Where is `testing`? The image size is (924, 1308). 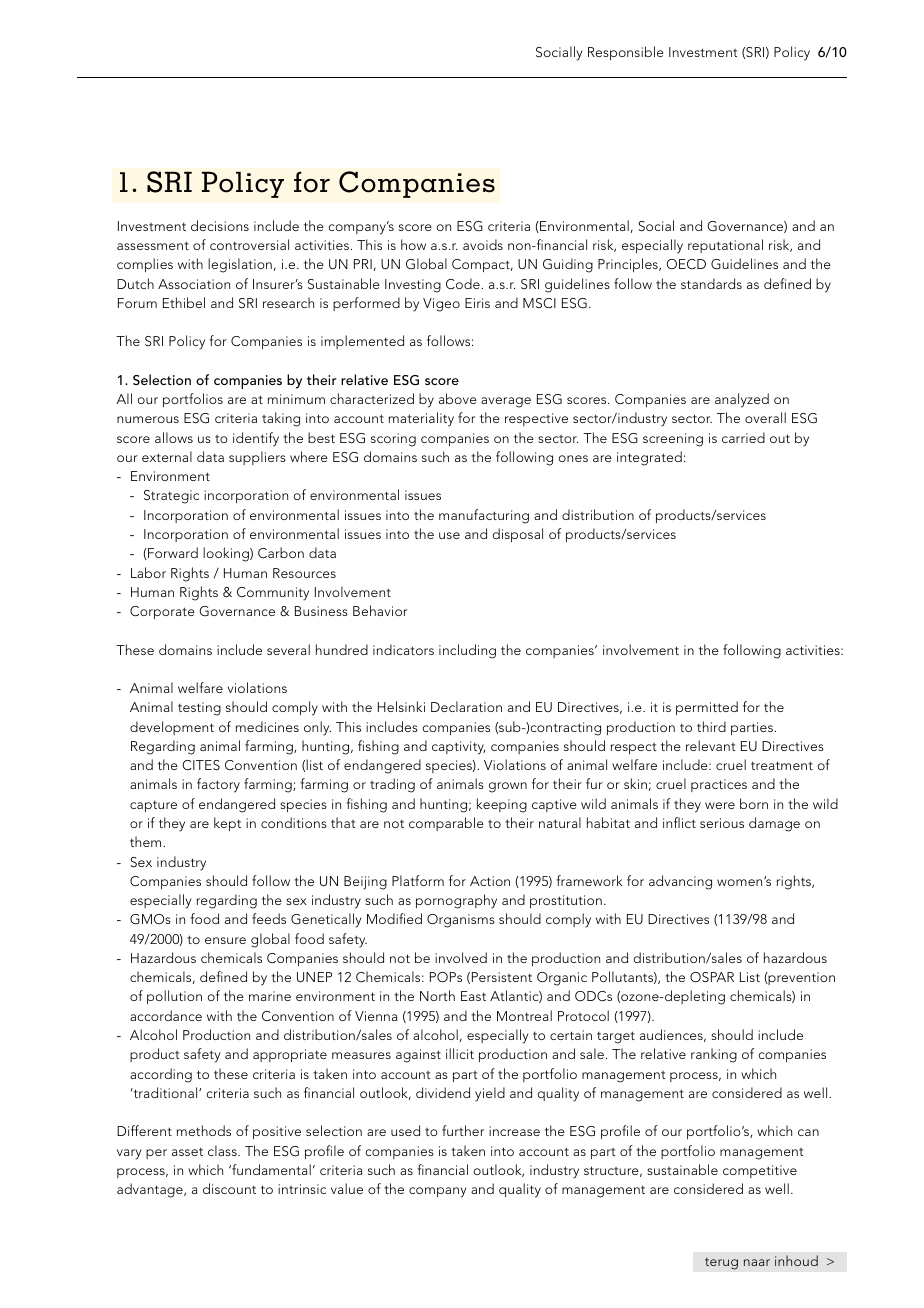 testing is located at coordinates (199, 709).
